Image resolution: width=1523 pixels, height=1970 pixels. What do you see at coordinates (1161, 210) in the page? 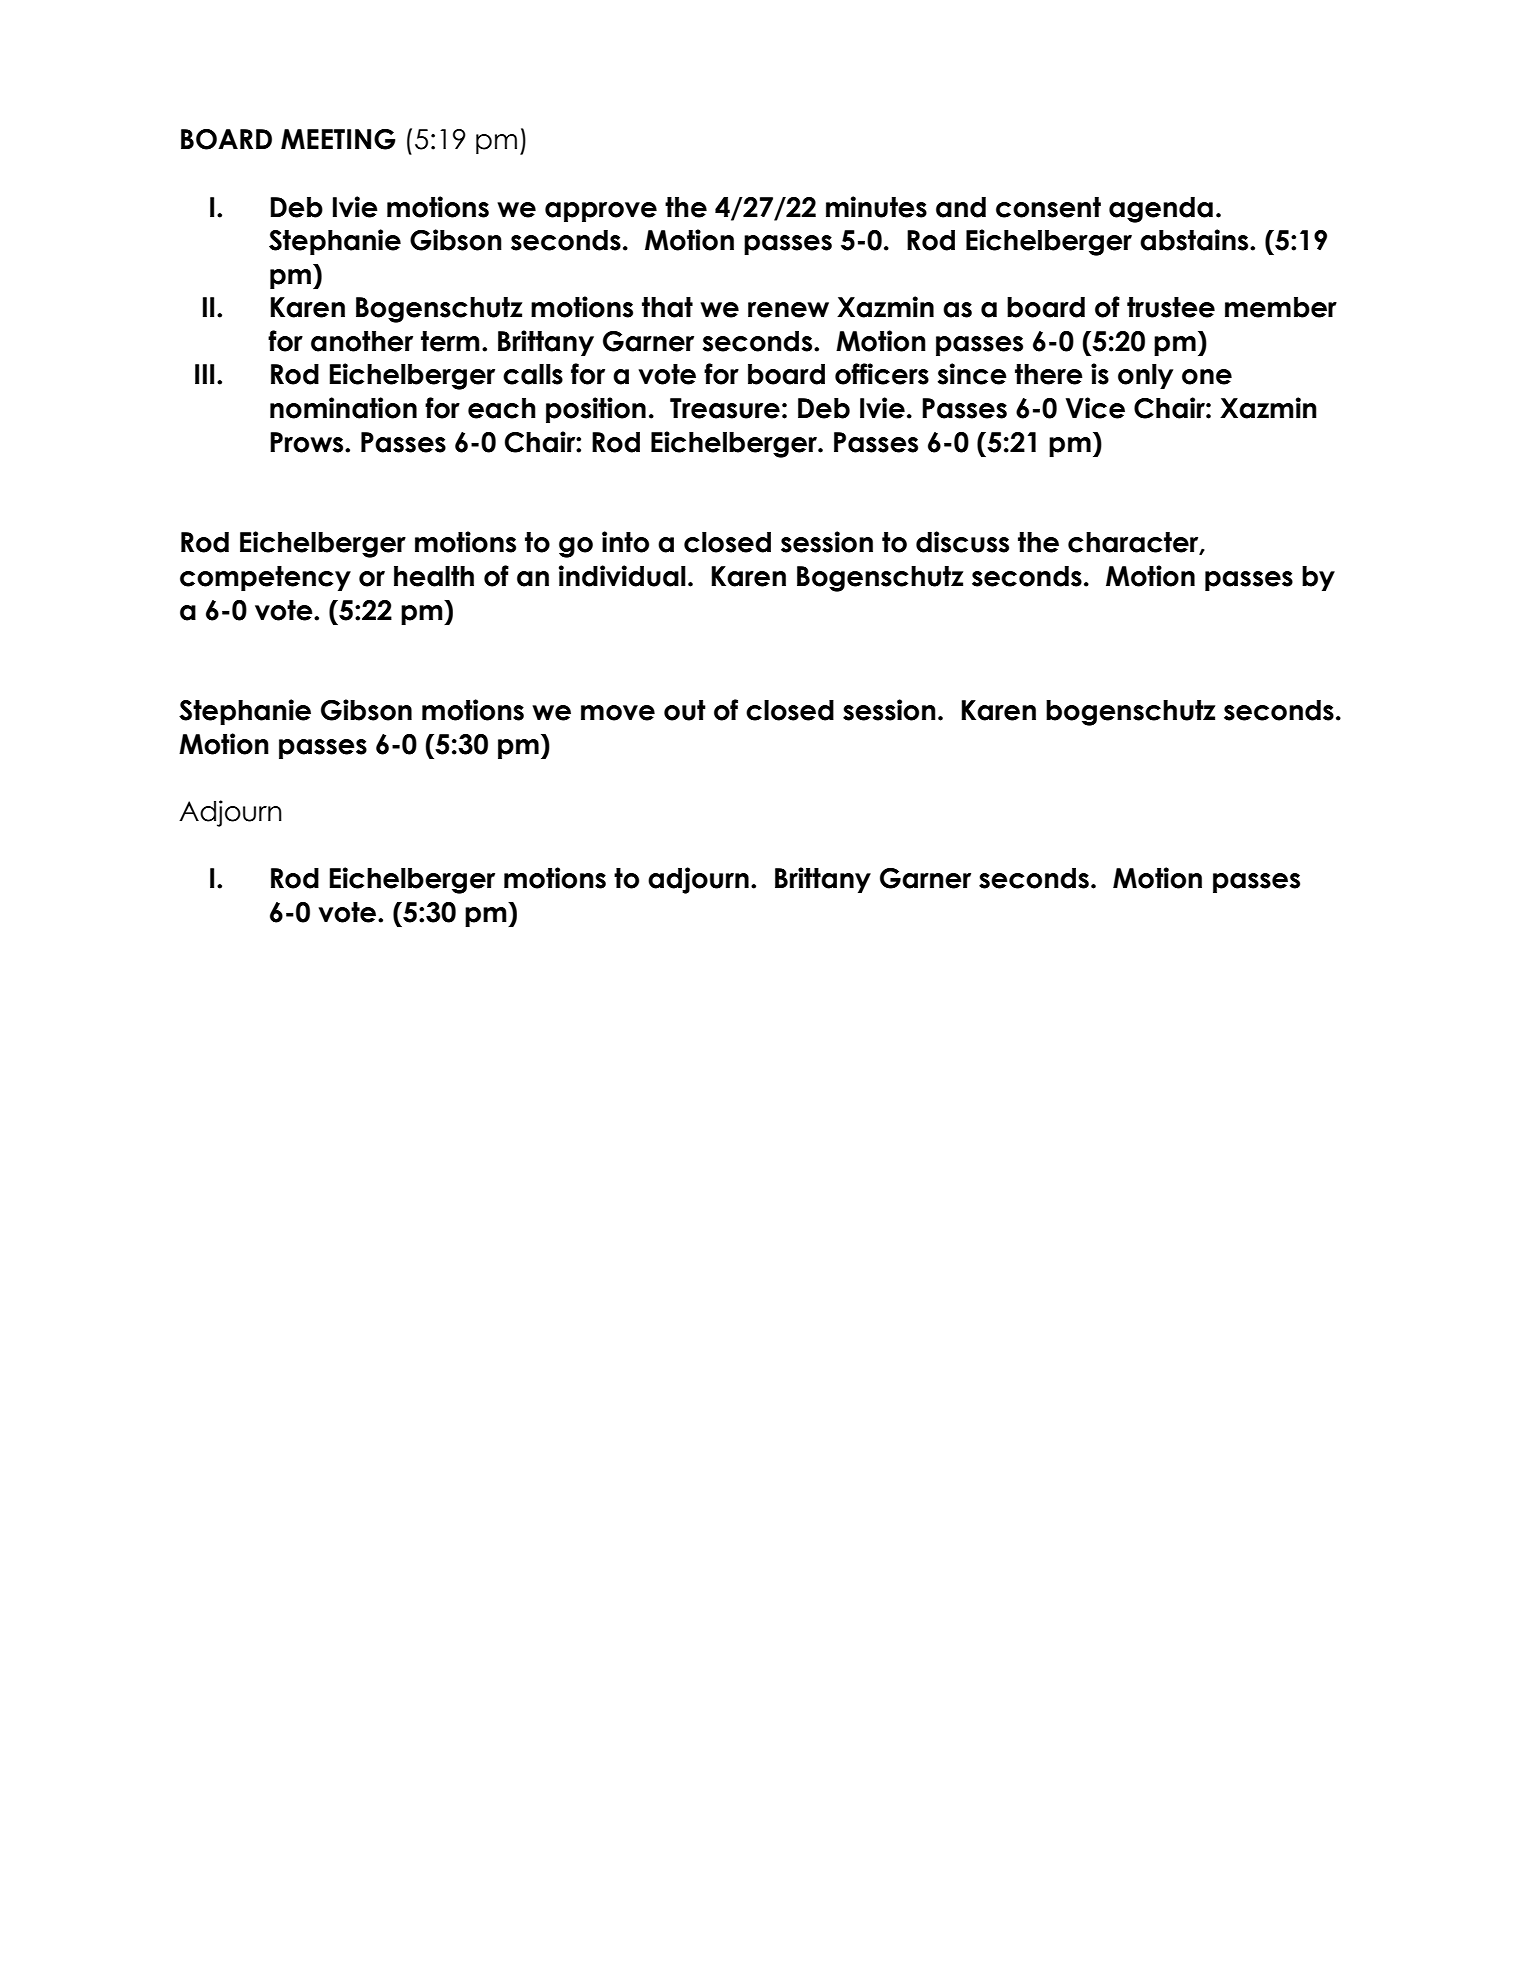
I see `agenda` at bounding box center [1161, 210].
